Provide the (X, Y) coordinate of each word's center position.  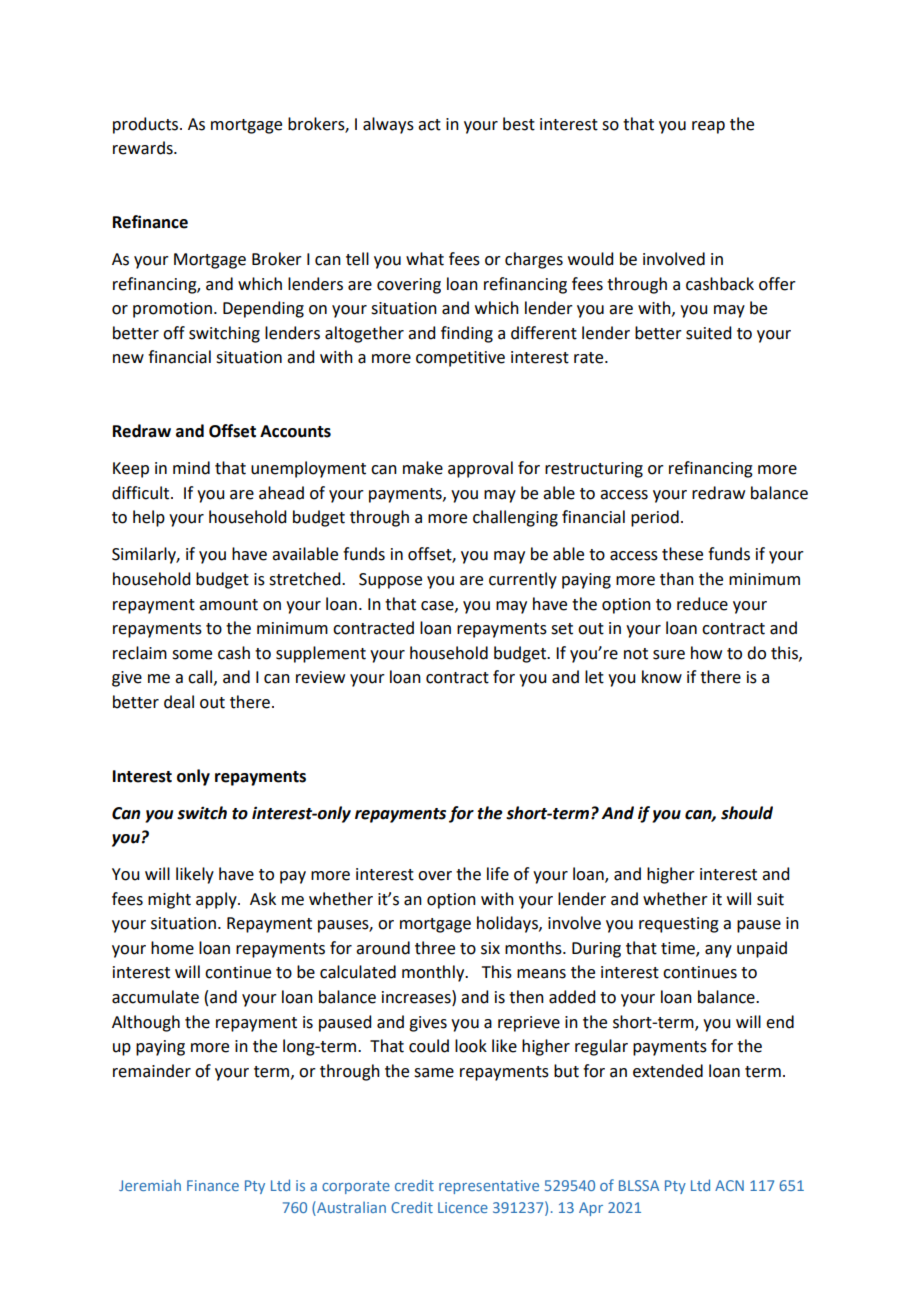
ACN (729, 1185)
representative (489, 1187)
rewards (144, 148)
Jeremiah (150, 1185)
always (388, 125)
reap (708, 127)
